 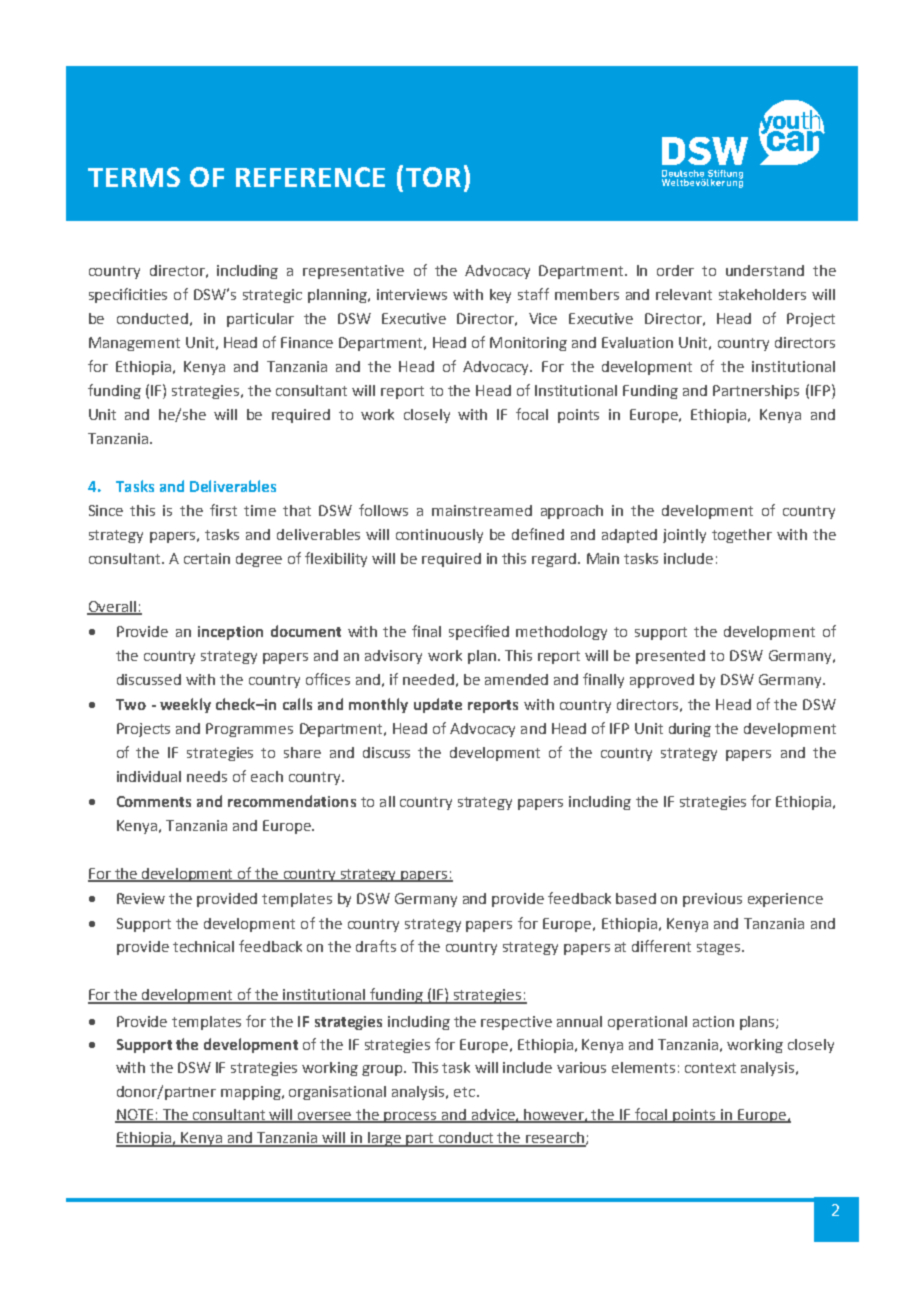 What do you see at coordinates (675, 270) in the page?
I see `order` at bounding box center [675, 270].
